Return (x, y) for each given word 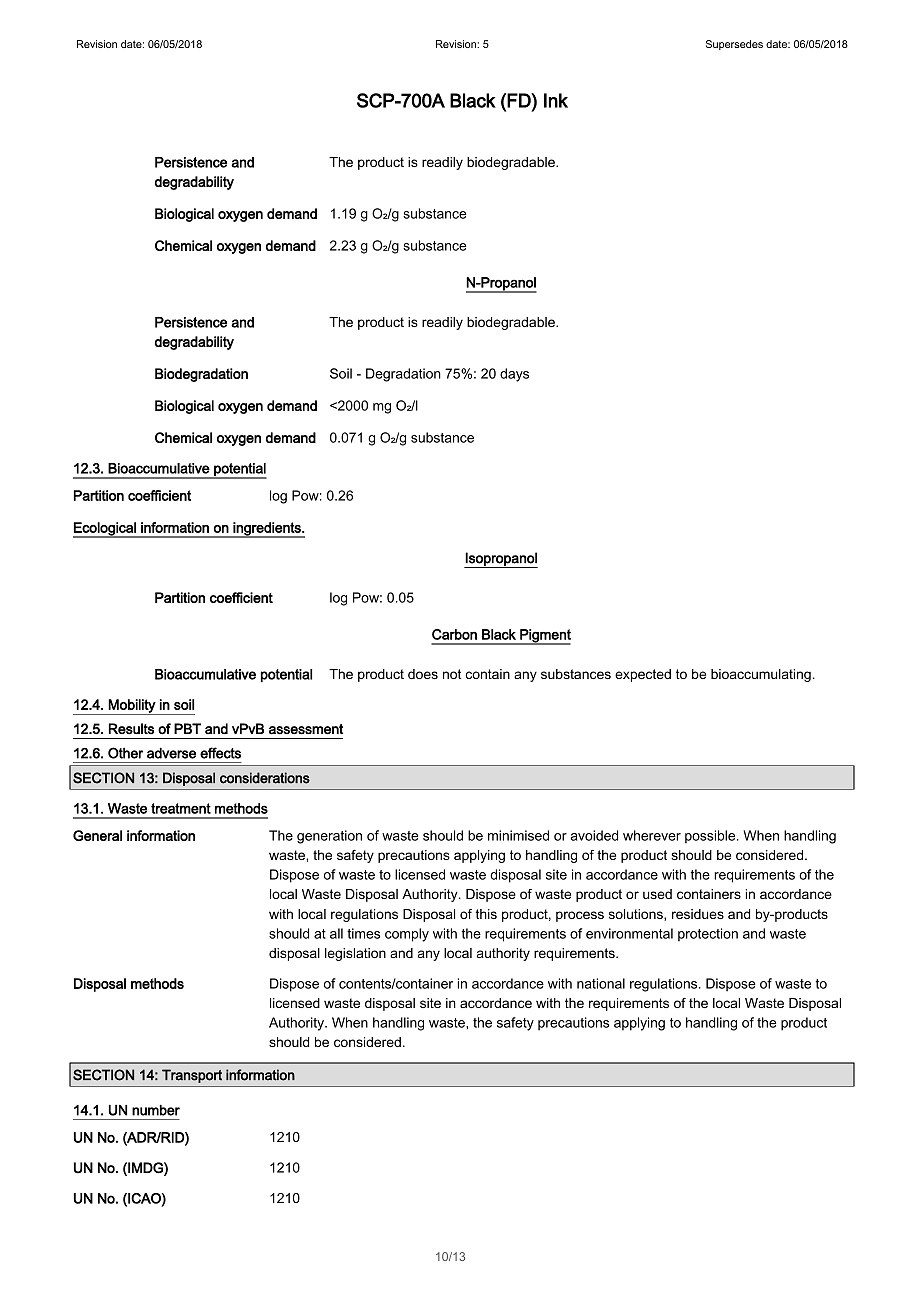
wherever (652, 835)
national (601, 983)
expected (643, 675)
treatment (181, 808)
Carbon (454, 634)
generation (329, 837)
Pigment (544, 637)
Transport (192, 1076)
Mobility (132, 707)
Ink (556, 100)
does (423, 674)
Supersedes (734, 45)
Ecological (105, 530)
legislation (355, 954)
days (514, 375)
